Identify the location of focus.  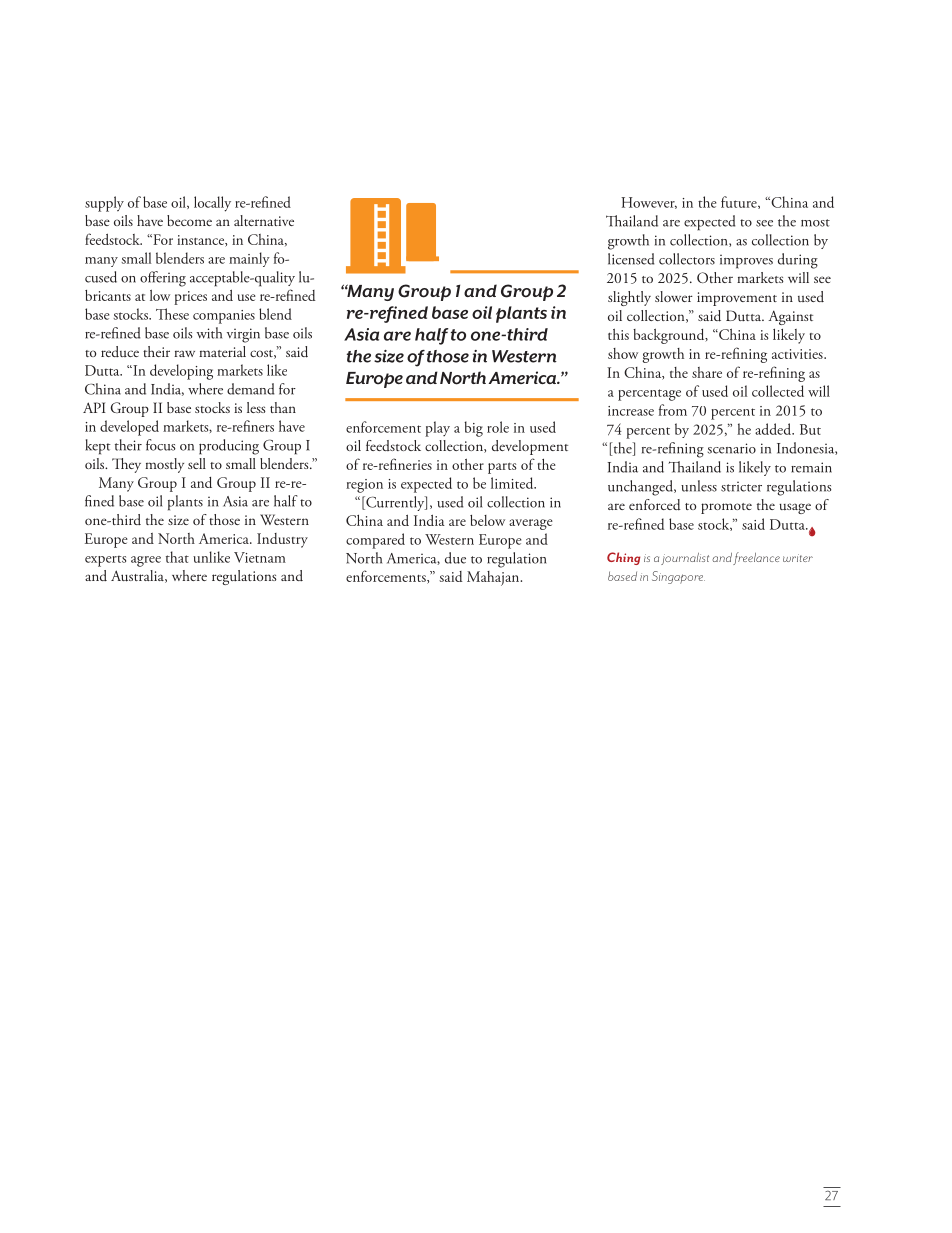
(160, 445).
